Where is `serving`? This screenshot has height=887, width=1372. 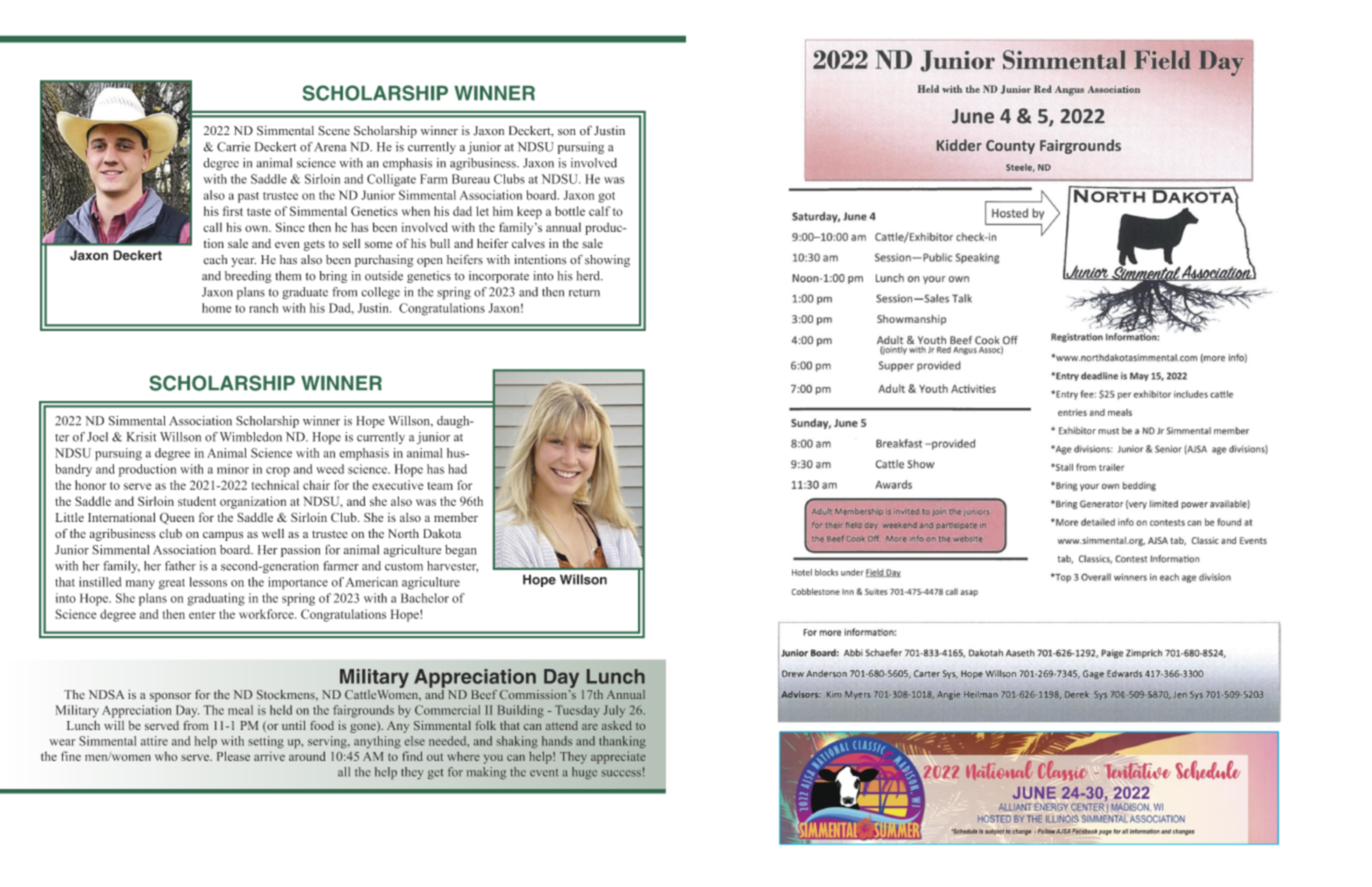 serving is located at coordinates (328, 742).
